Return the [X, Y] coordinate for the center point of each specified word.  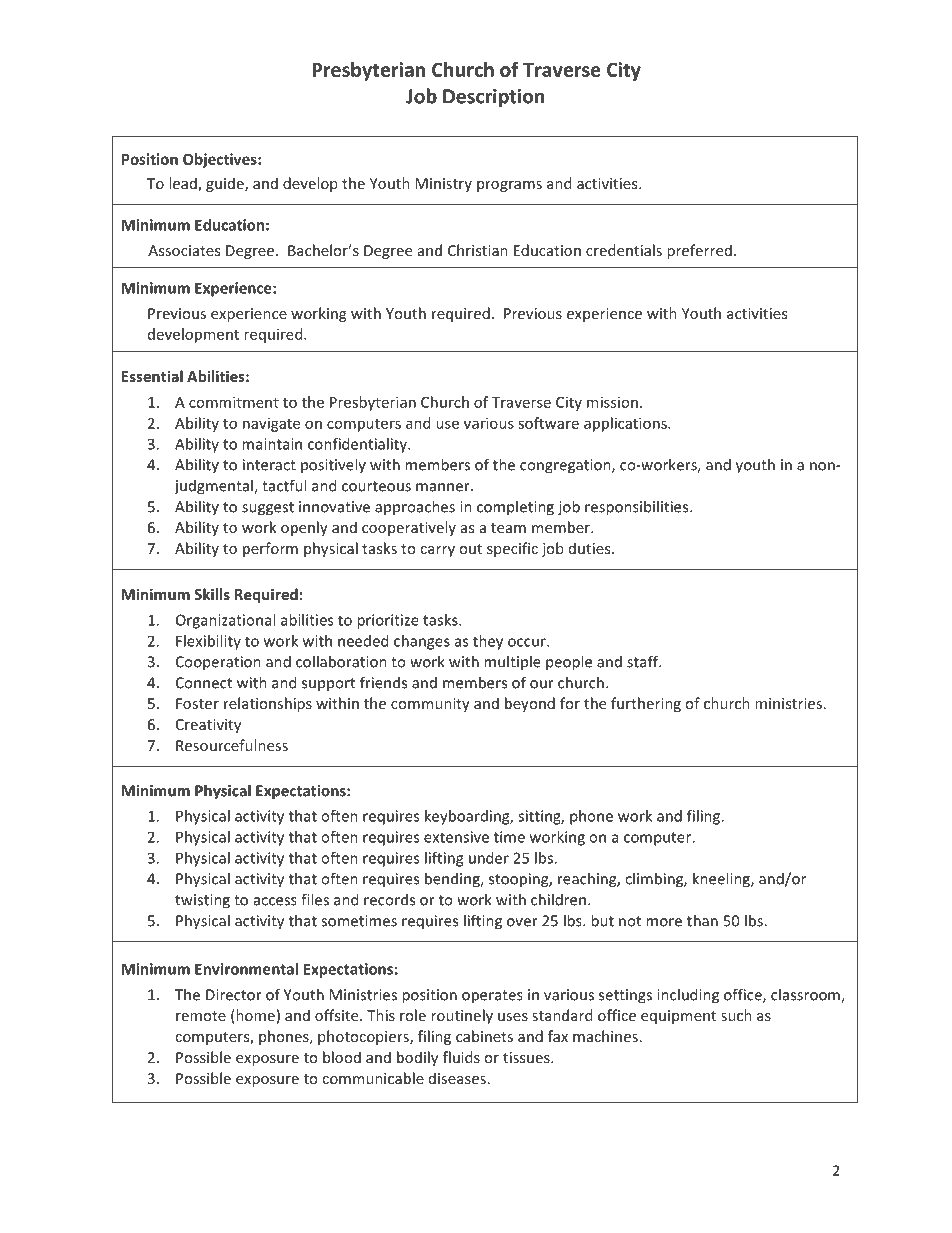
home [254, 1016]
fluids [461, 1057]
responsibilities [638, 508]
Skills [212, 594]
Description [493, 97]
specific [512, 549]
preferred [699, 251]
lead [184, 184]
